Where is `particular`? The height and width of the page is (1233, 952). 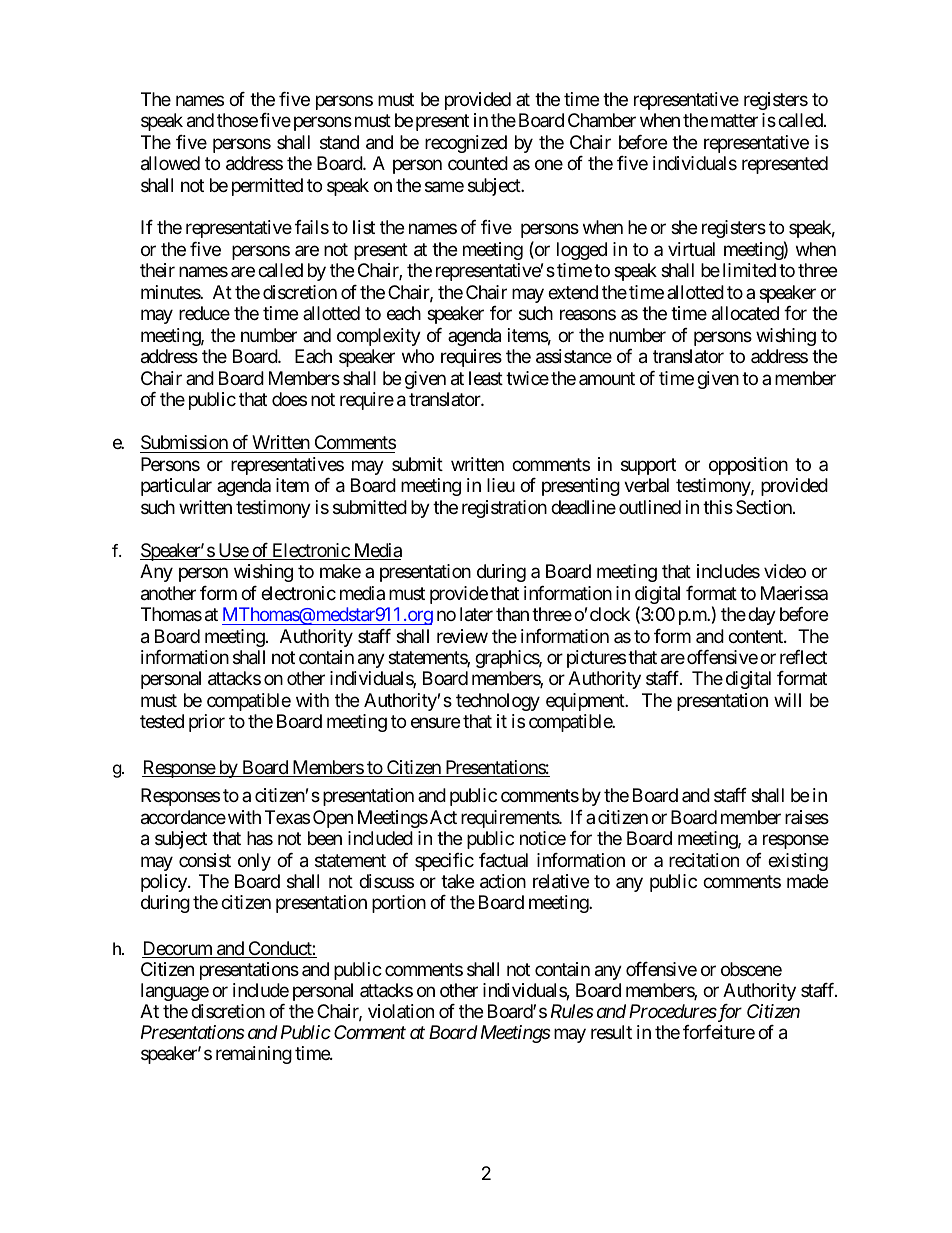
particular is located at coordinates (176, 487).
